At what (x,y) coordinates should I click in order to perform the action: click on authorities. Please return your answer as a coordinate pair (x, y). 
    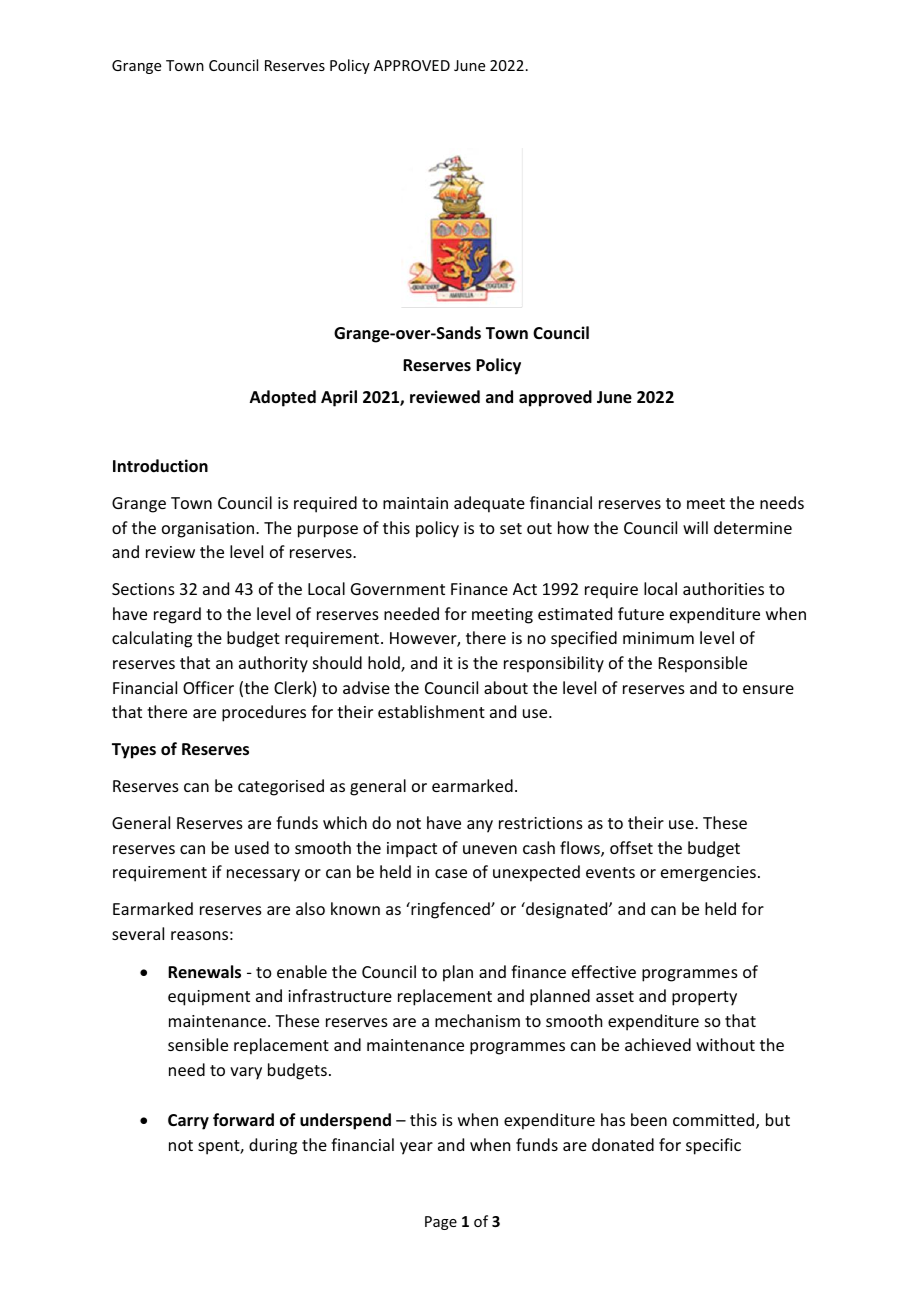
    Looking at the image, I should click on (723, 588).
